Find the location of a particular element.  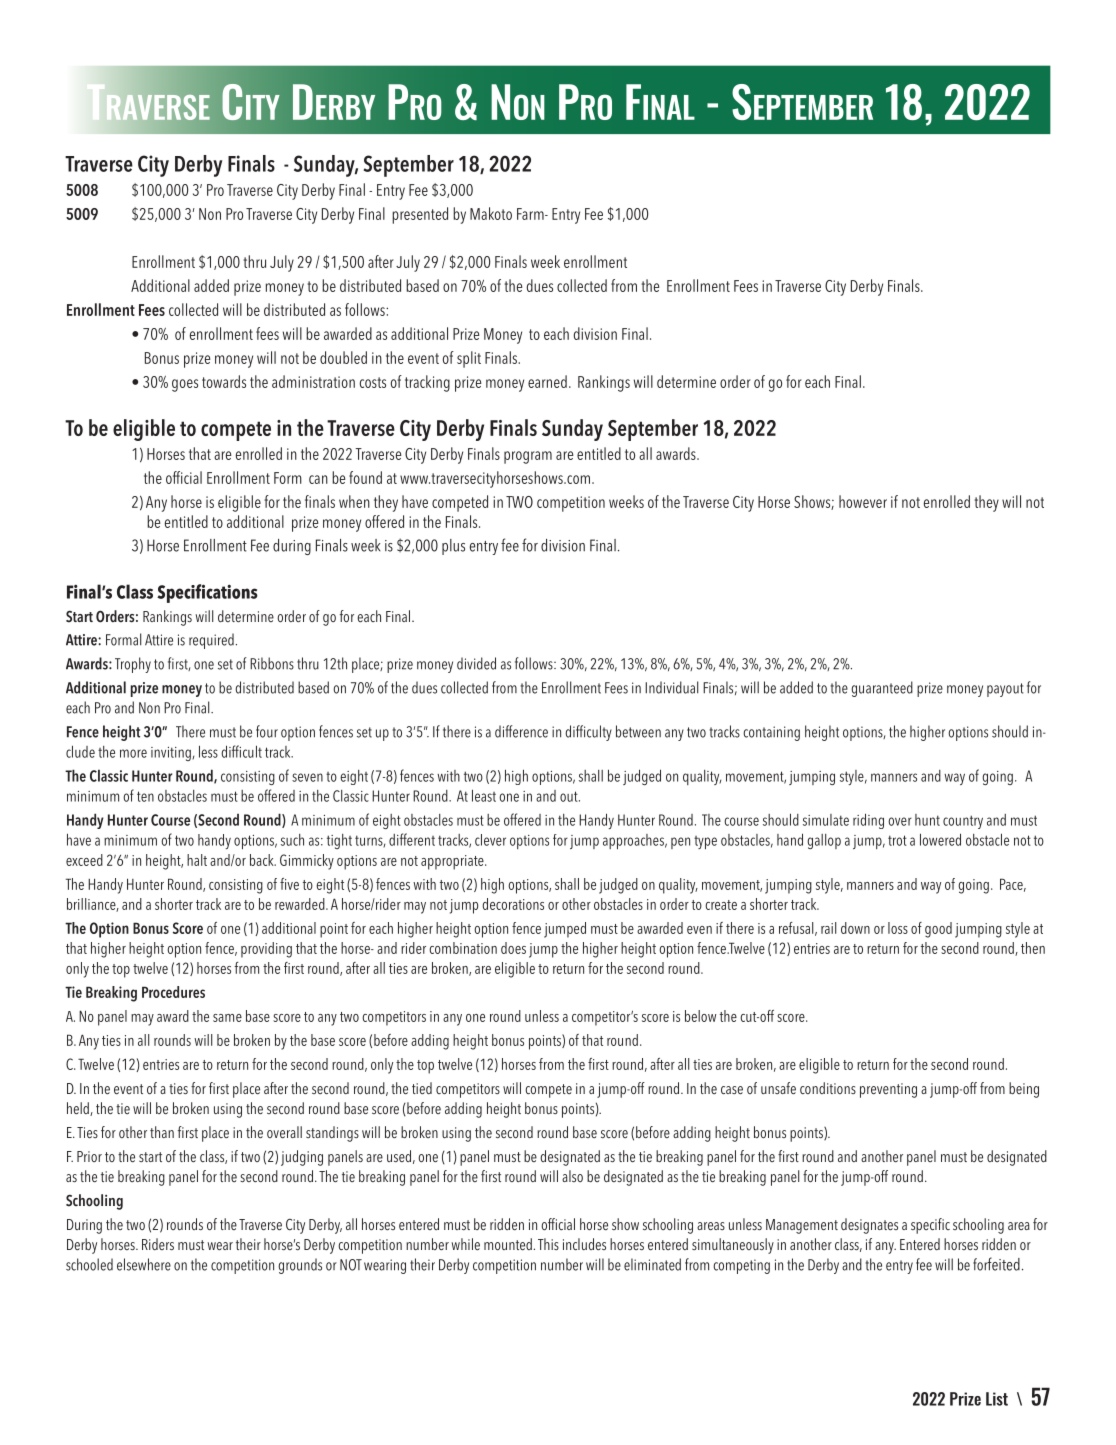

however is located at coordinates (863, 501).
